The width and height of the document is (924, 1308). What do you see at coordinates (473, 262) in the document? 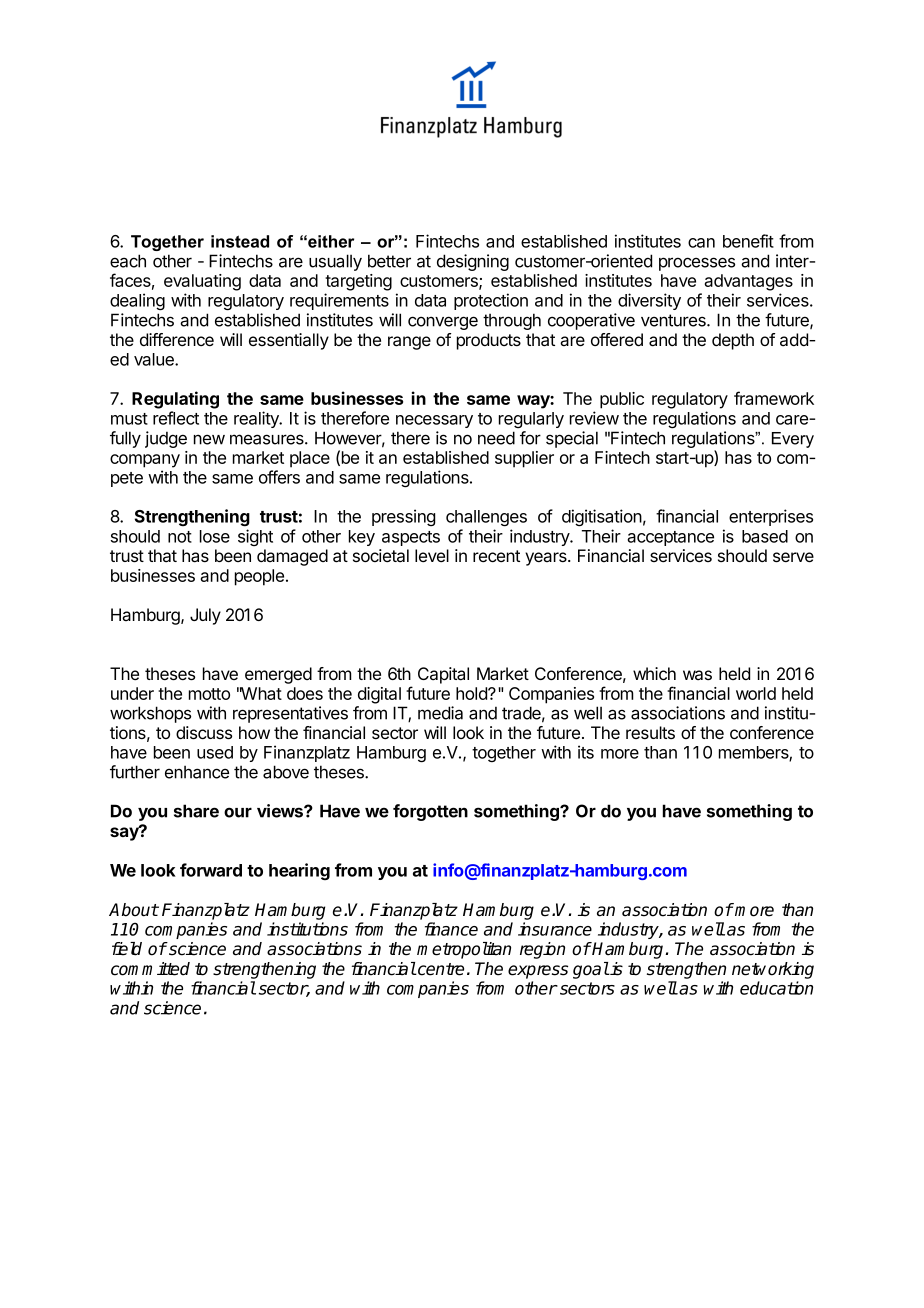
I see `designing` at bounding box center [473, 262].
